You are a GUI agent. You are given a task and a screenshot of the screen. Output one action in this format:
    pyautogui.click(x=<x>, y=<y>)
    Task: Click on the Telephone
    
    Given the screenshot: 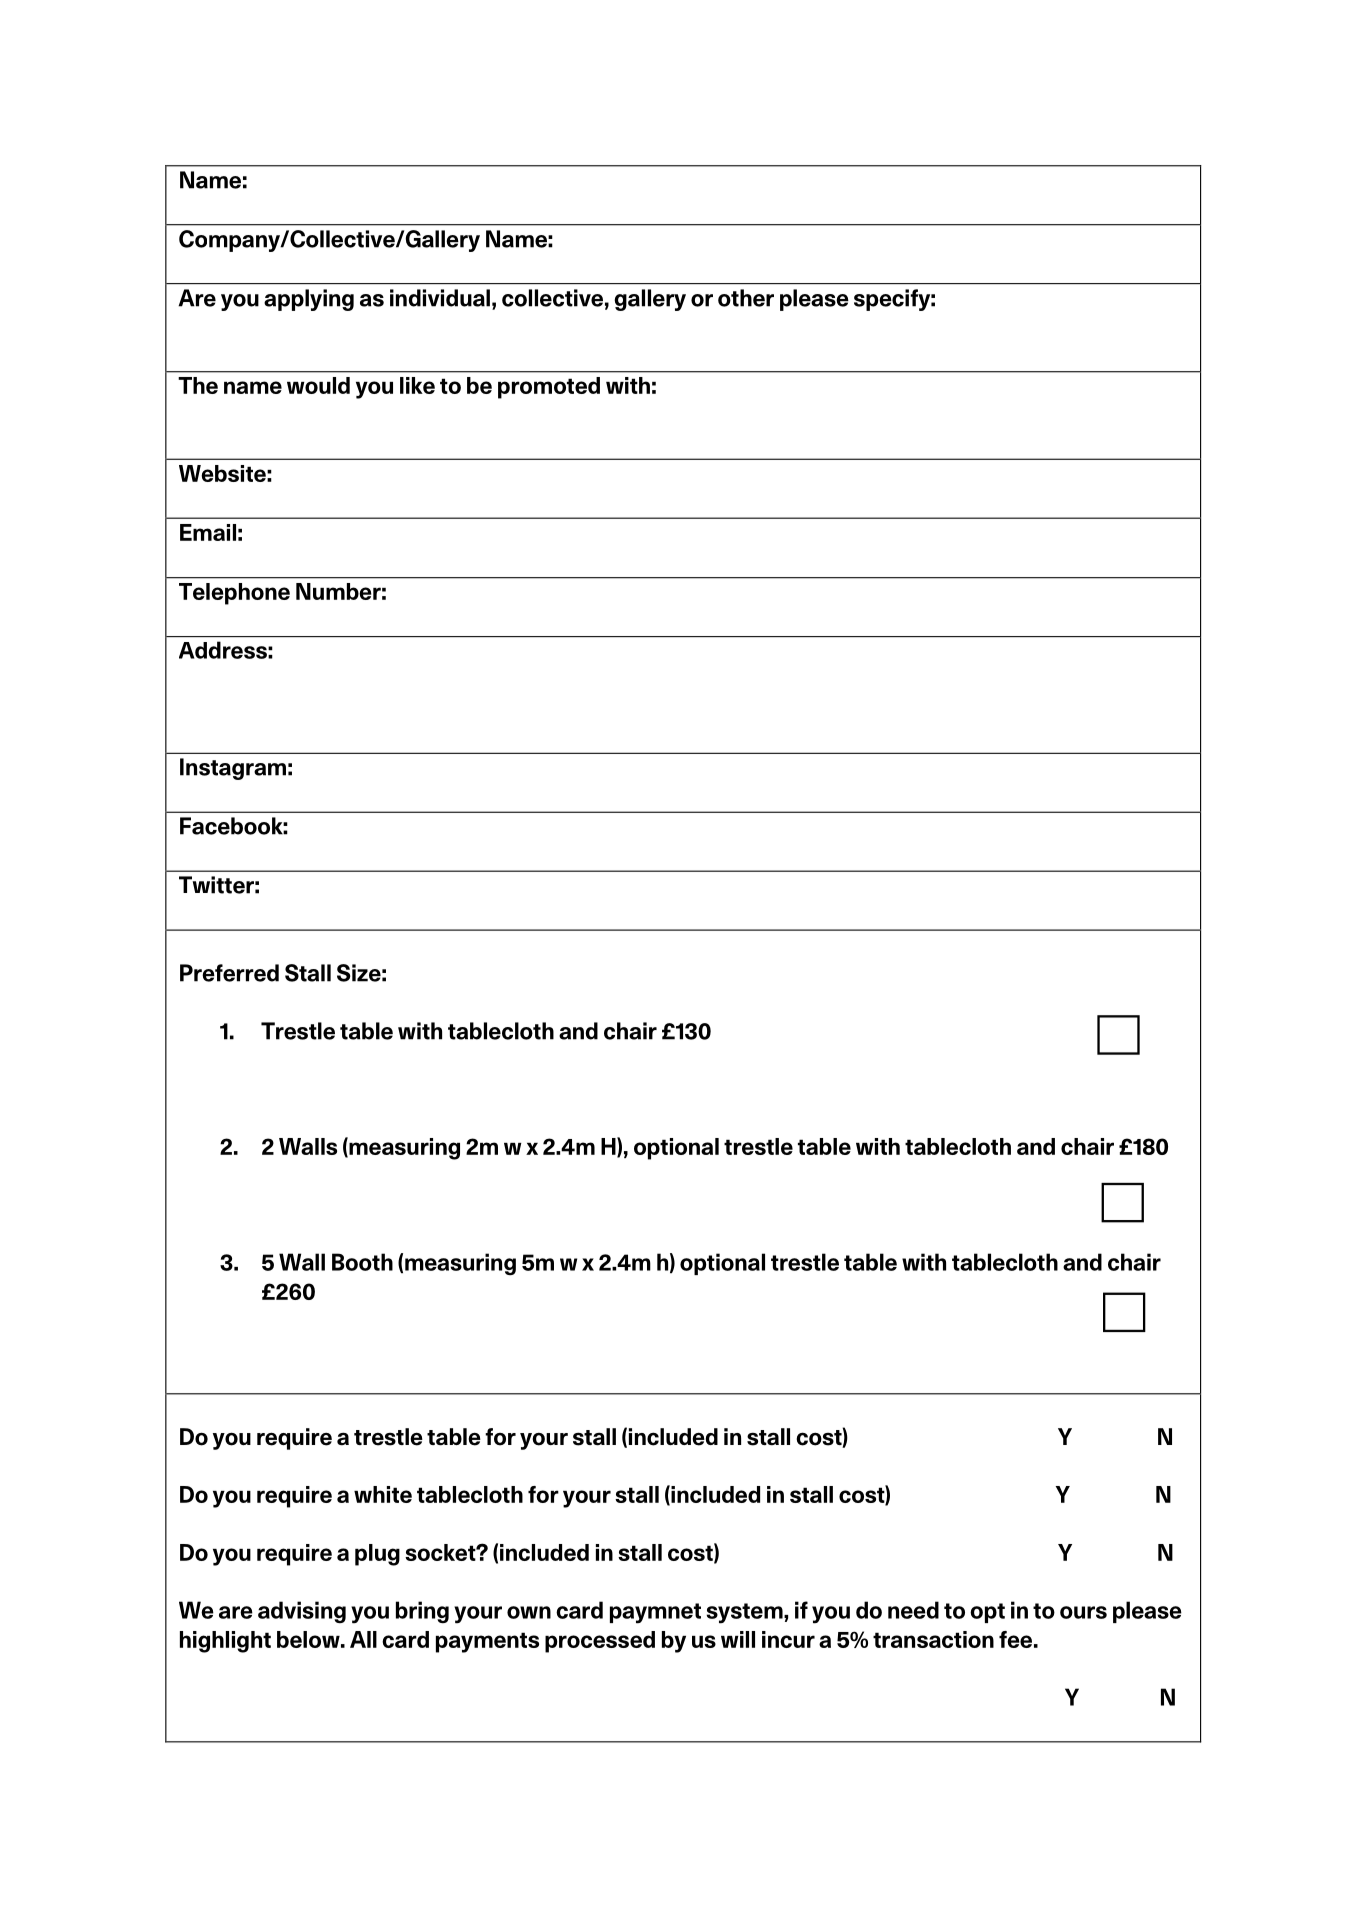 What is the action you would take?
    pyautogui.click(x=234, y=594)
